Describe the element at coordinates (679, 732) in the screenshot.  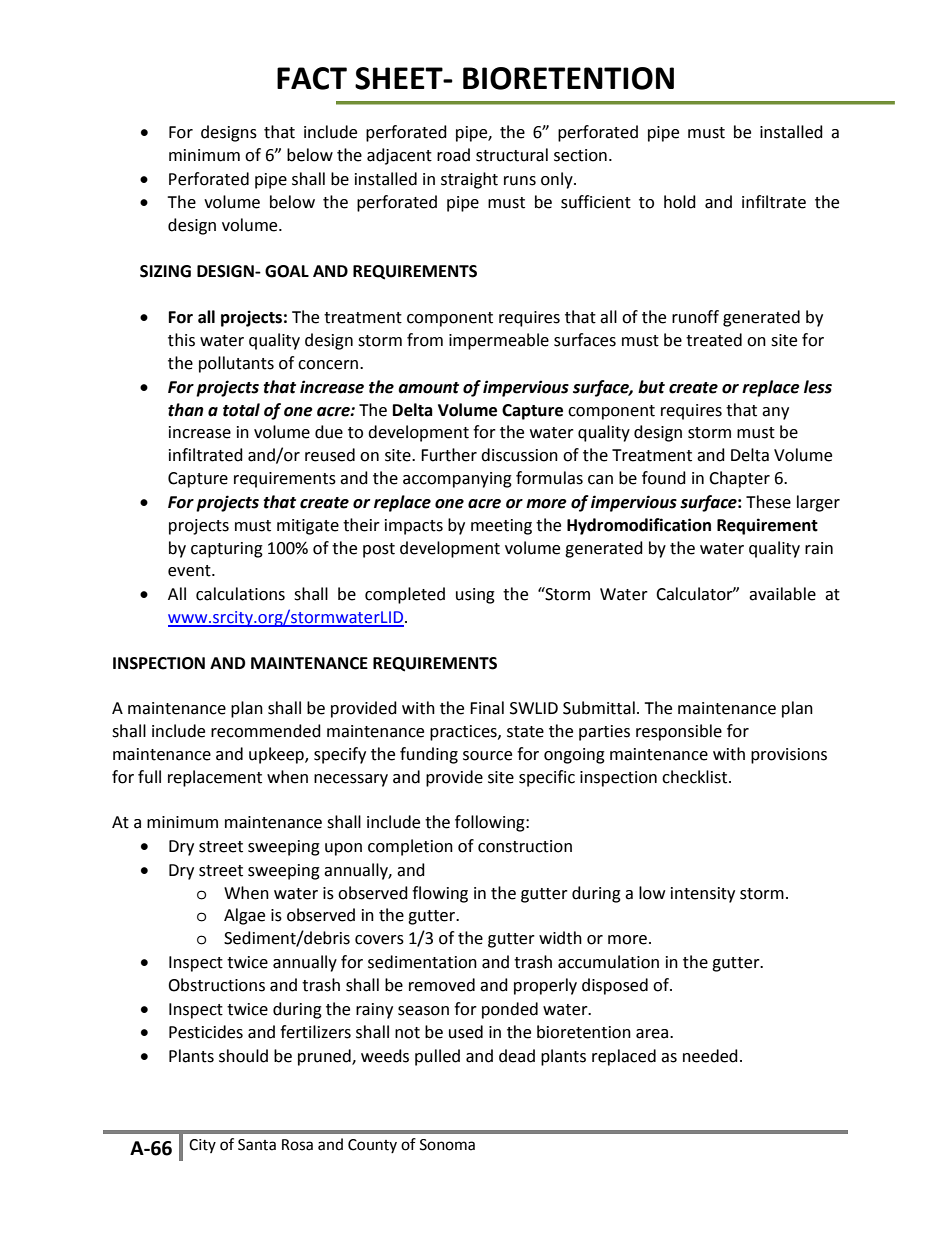
I see `responsible` at that location.
